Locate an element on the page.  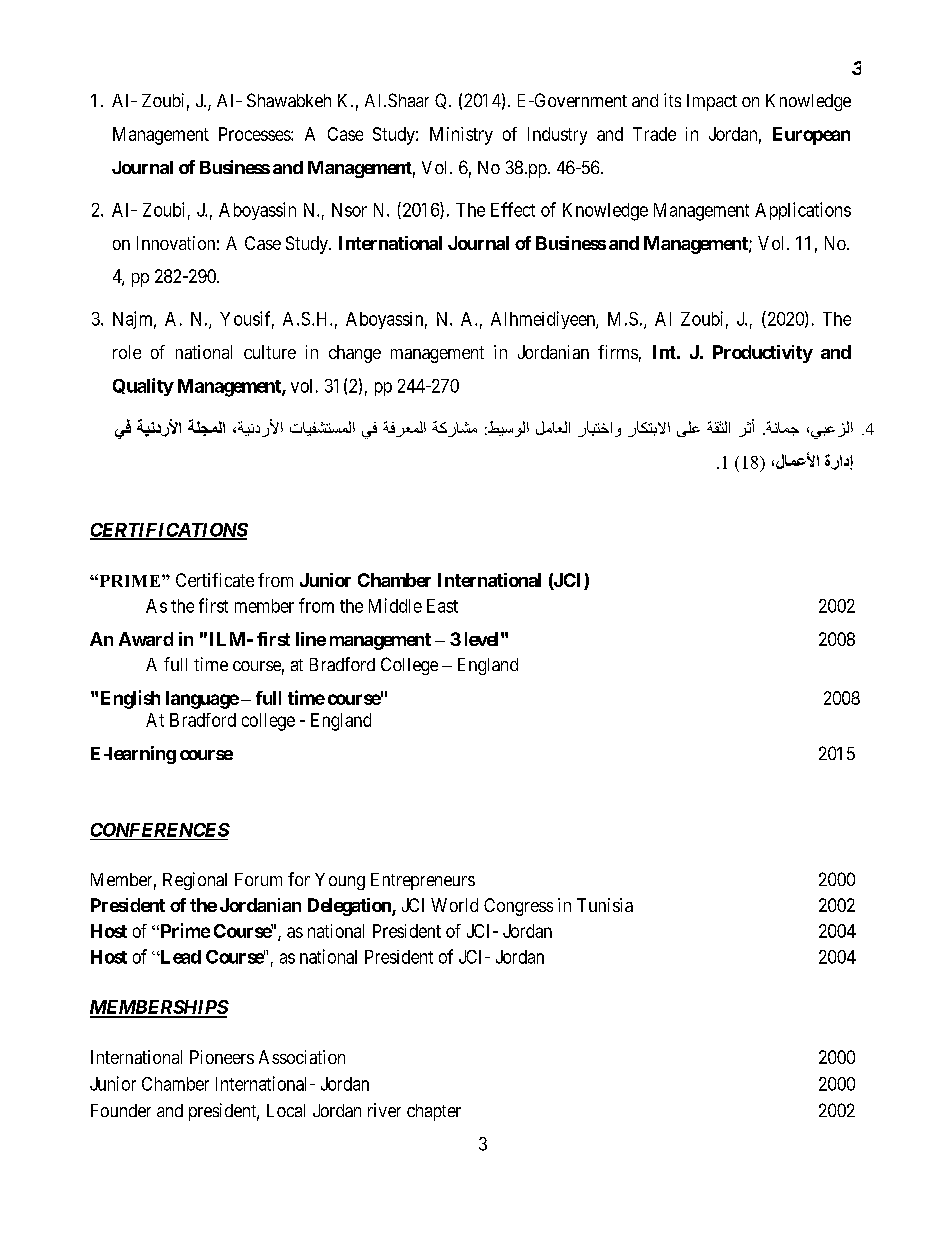
change is located at coordinates (355, 354).
